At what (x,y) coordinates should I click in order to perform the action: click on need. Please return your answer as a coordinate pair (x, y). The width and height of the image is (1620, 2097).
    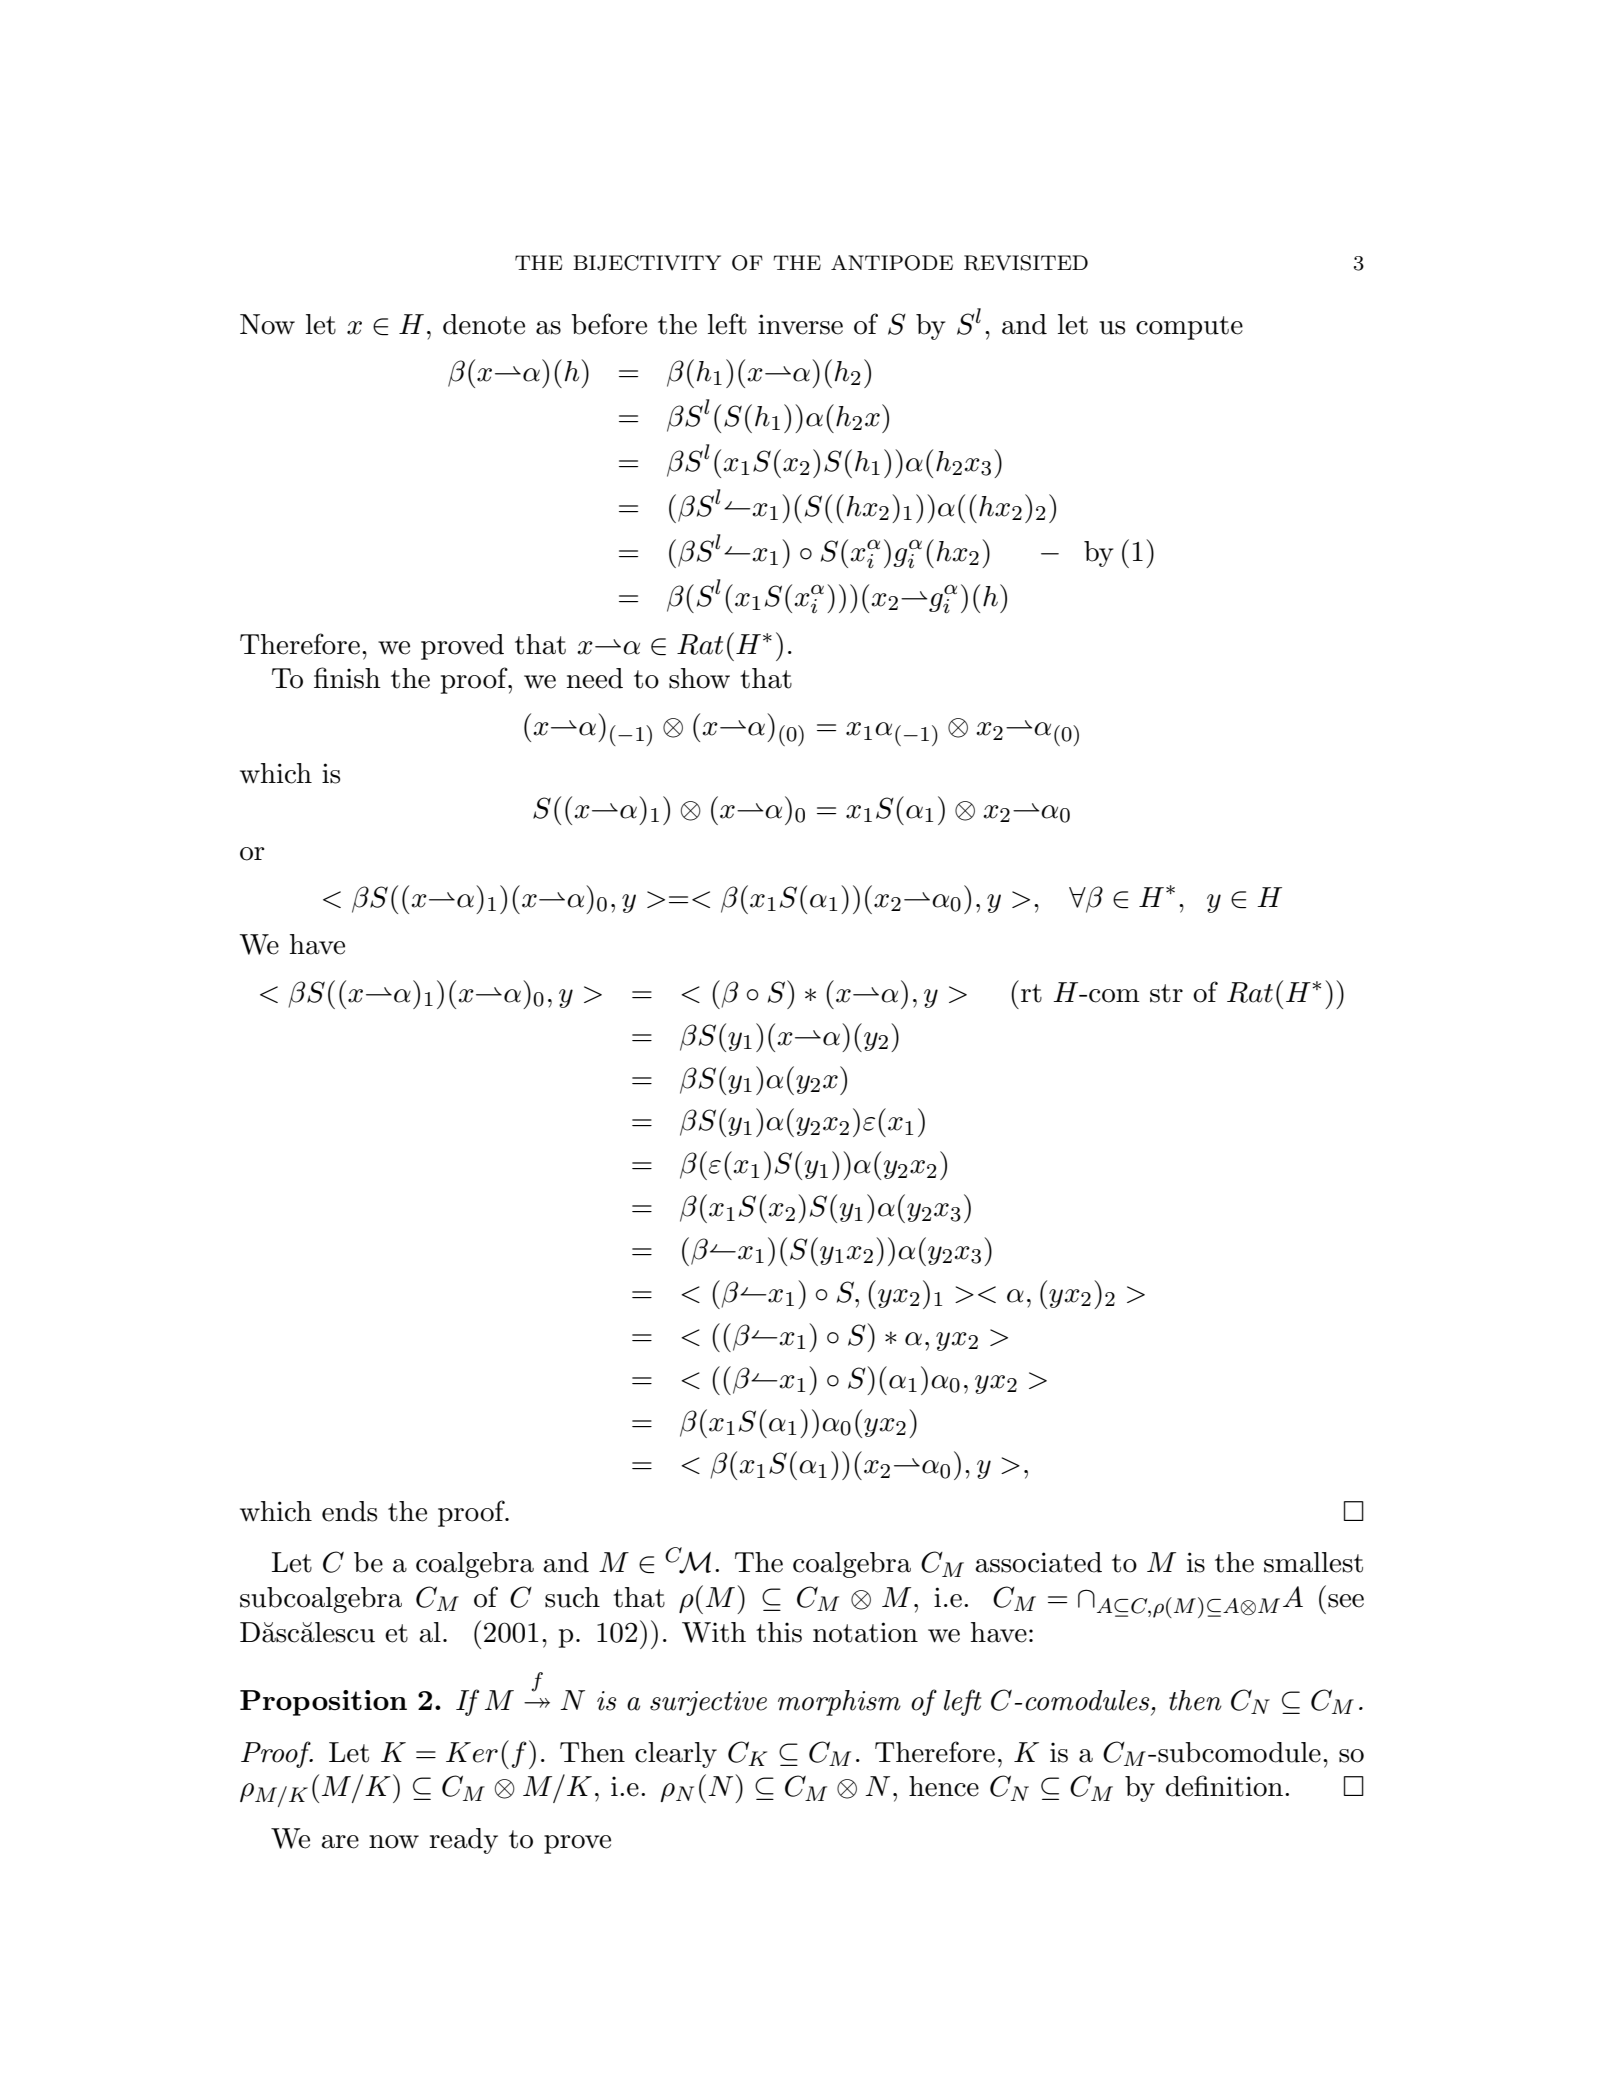
    Looking at the image, I should click on (595, 678).
